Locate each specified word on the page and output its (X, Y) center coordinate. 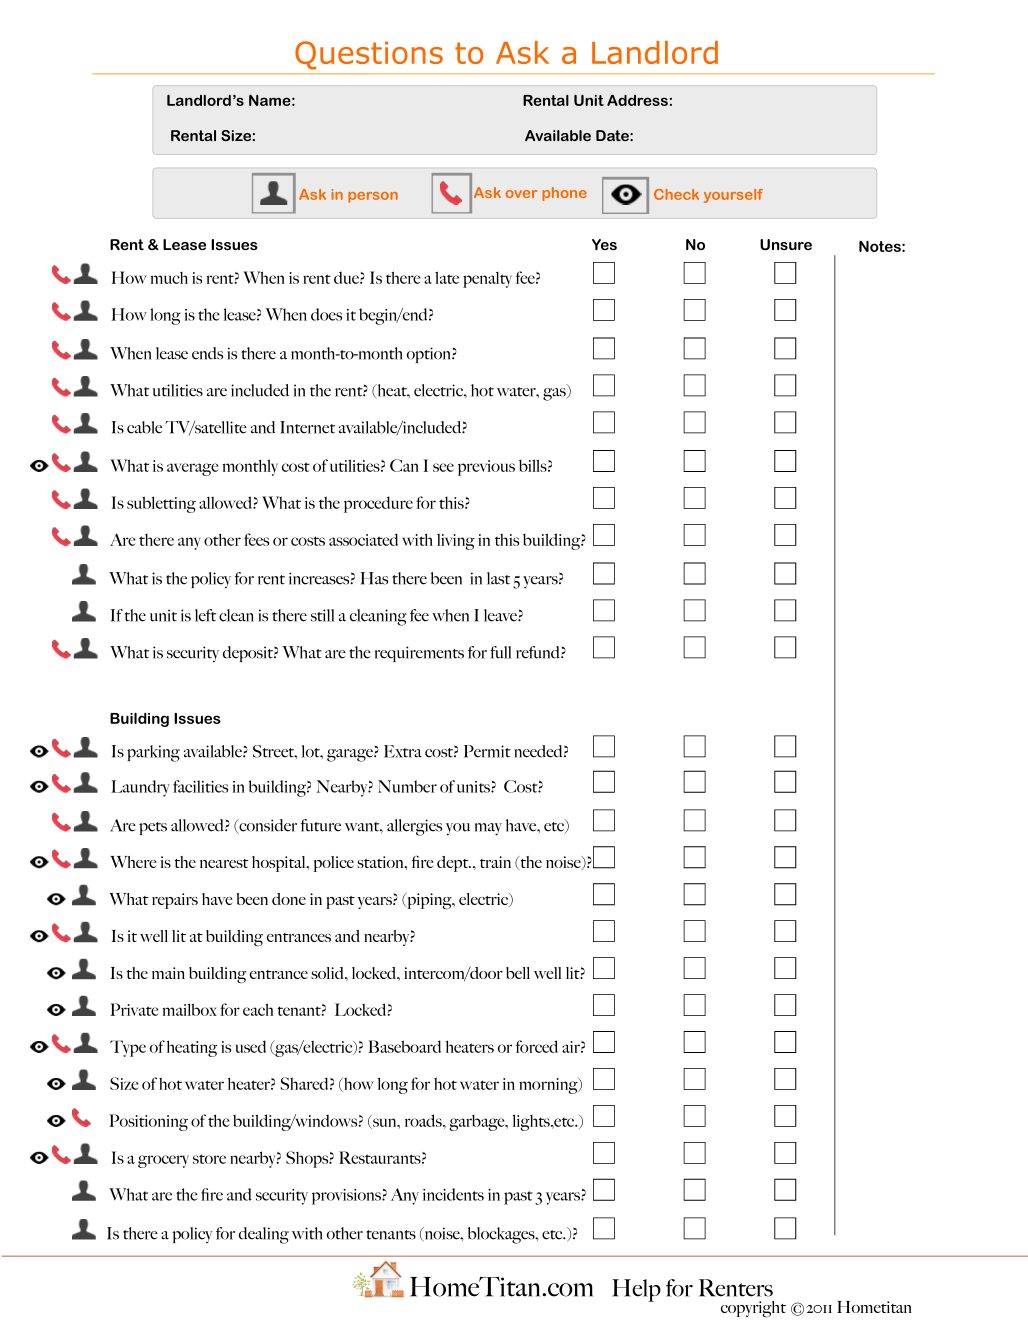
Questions (369, 55)
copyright (753, 1309)
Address (637, 100)
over (521, 194)
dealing (264, 1235)
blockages (502, 1235)
